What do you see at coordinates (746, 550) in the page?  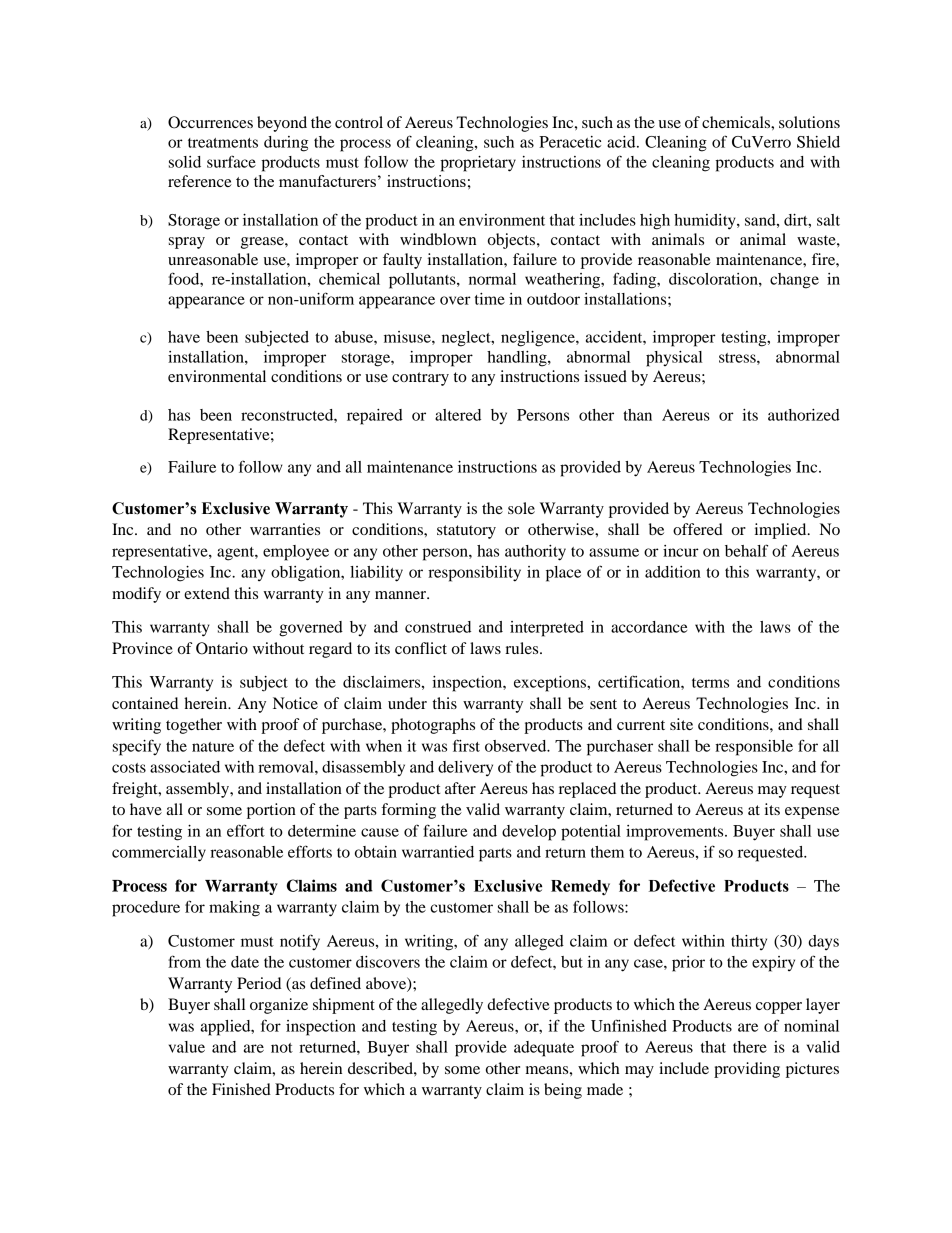 I see `behalf` at bounding box center [746, 550].
